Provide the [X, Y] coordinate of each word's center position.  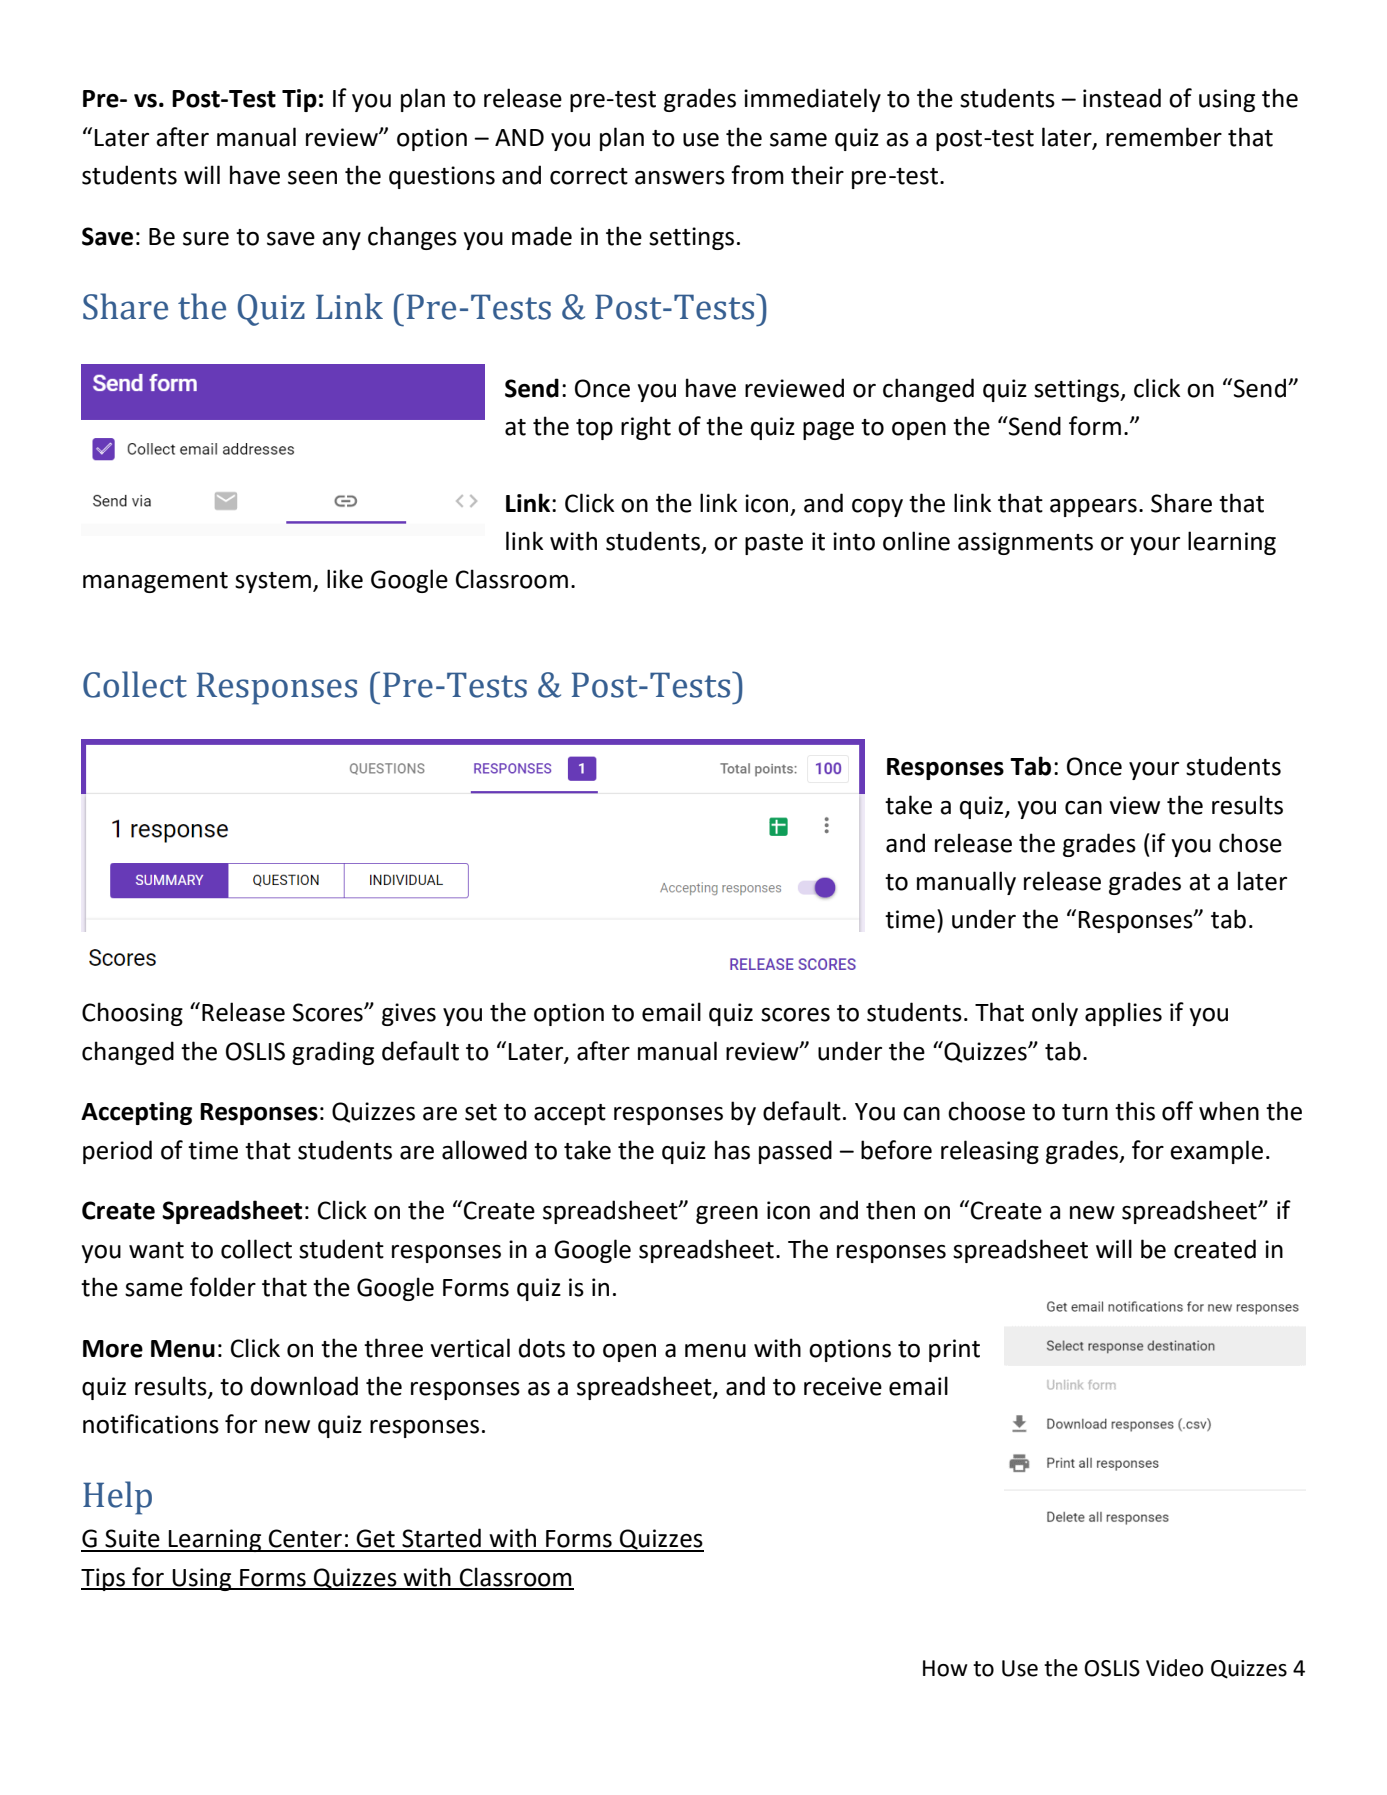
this [1135, 1111]
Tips [104, 1579]
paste [774, 544]
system [273, 582]
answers [680, 178]
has [732, 1150]
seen [312, 178]
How [945, 1668]
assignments [1025, 543]
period [117, 1152]
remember [1164, 137]
